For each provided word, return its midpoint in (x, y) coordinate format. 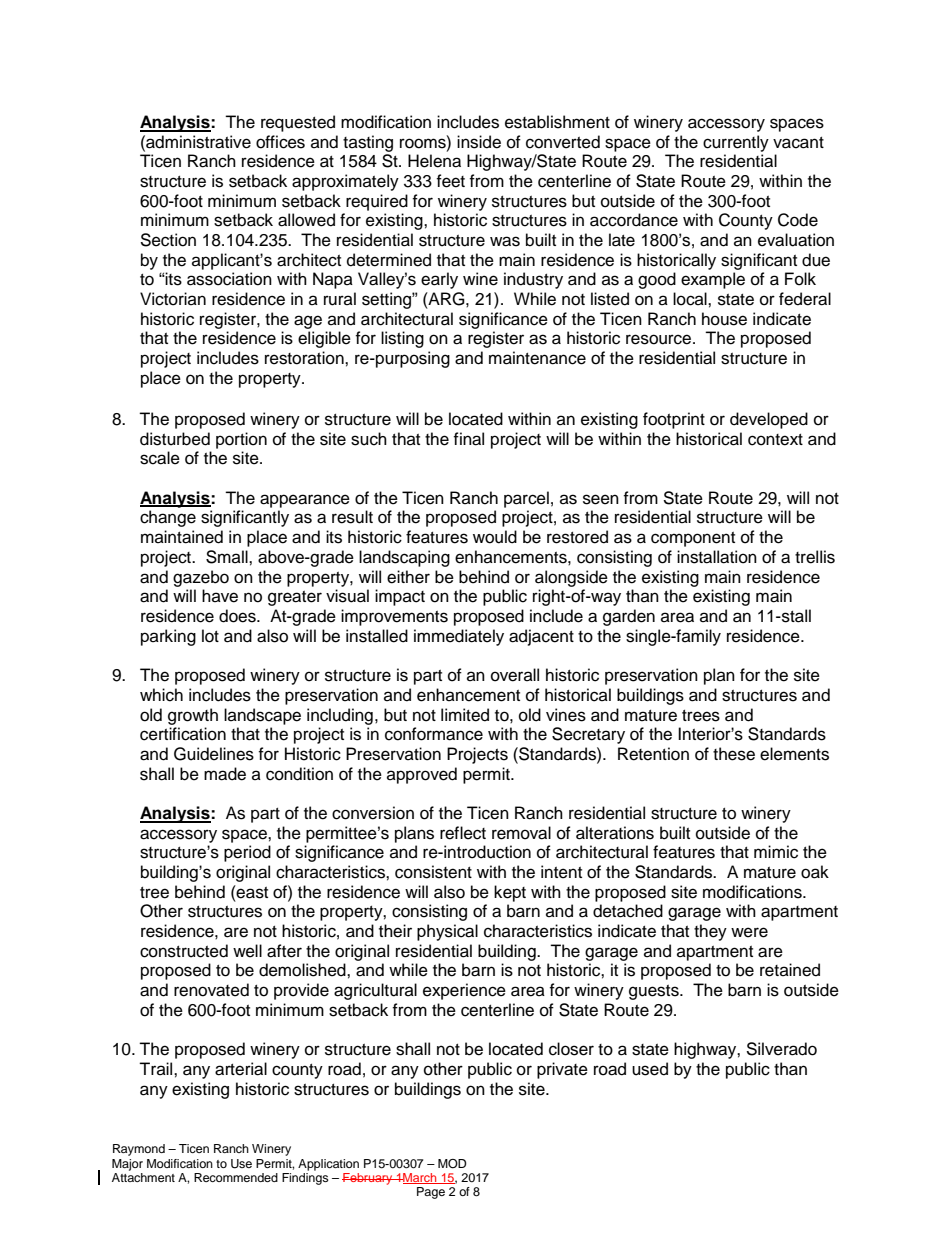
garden (629, 617)
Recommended (236, 1177)
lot (210, 636)
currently (736, 143)
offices (280, 142)
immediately (459, 637)
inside (479, 142)
